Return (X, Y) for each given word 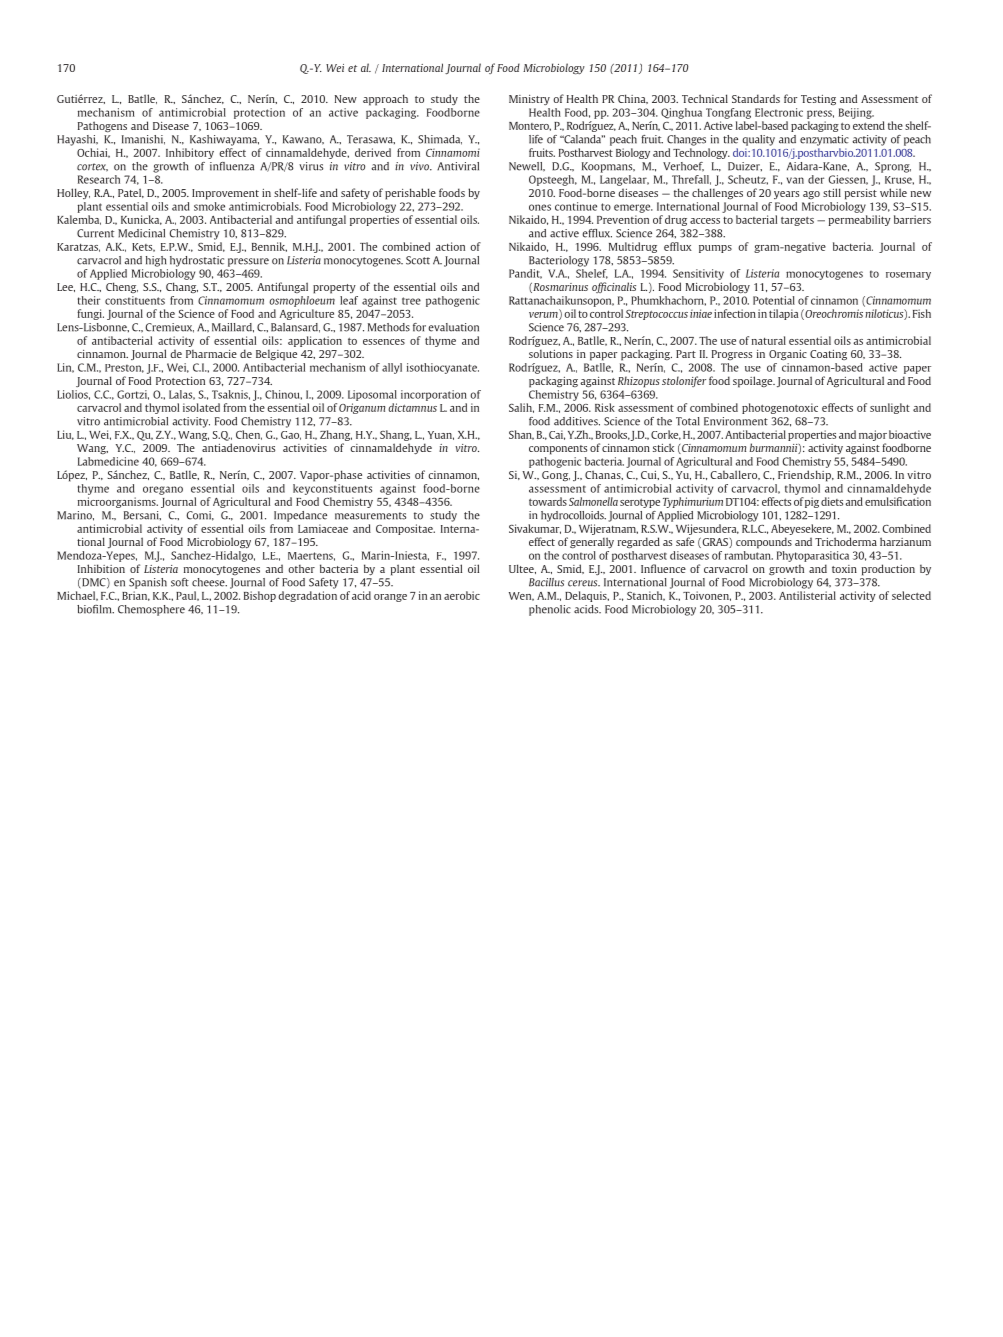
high (156, 261)
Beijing (856, 113)
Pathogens (102, 127)
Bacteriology (559, 261)
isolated (201, 407)
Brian (136, 596)
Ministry (529, 100)
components (558, 450)
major (873, 435)
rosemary (908, 276)
